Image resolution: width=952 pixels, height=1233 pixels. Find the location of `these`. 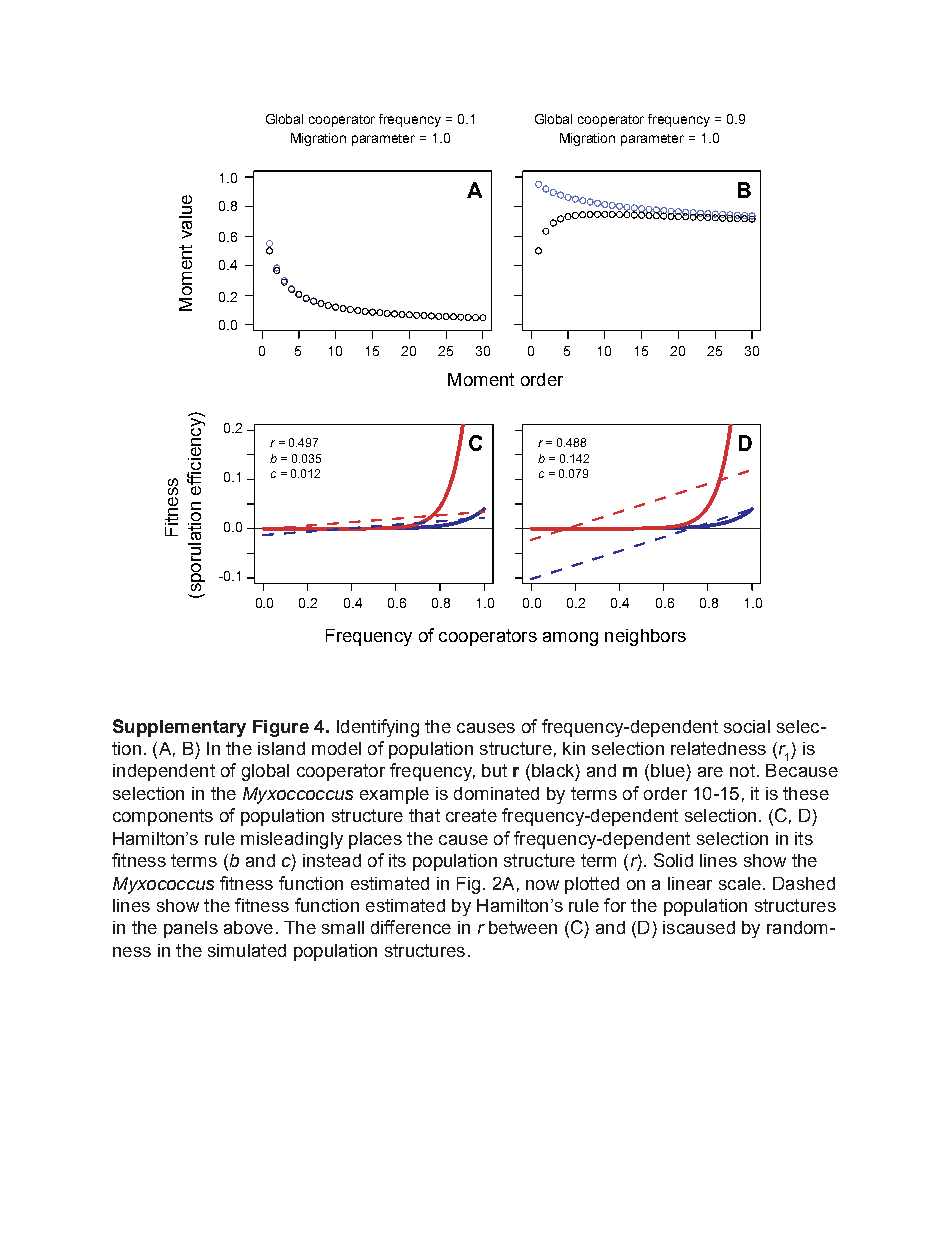

these is located at coordinates (806, 793).
